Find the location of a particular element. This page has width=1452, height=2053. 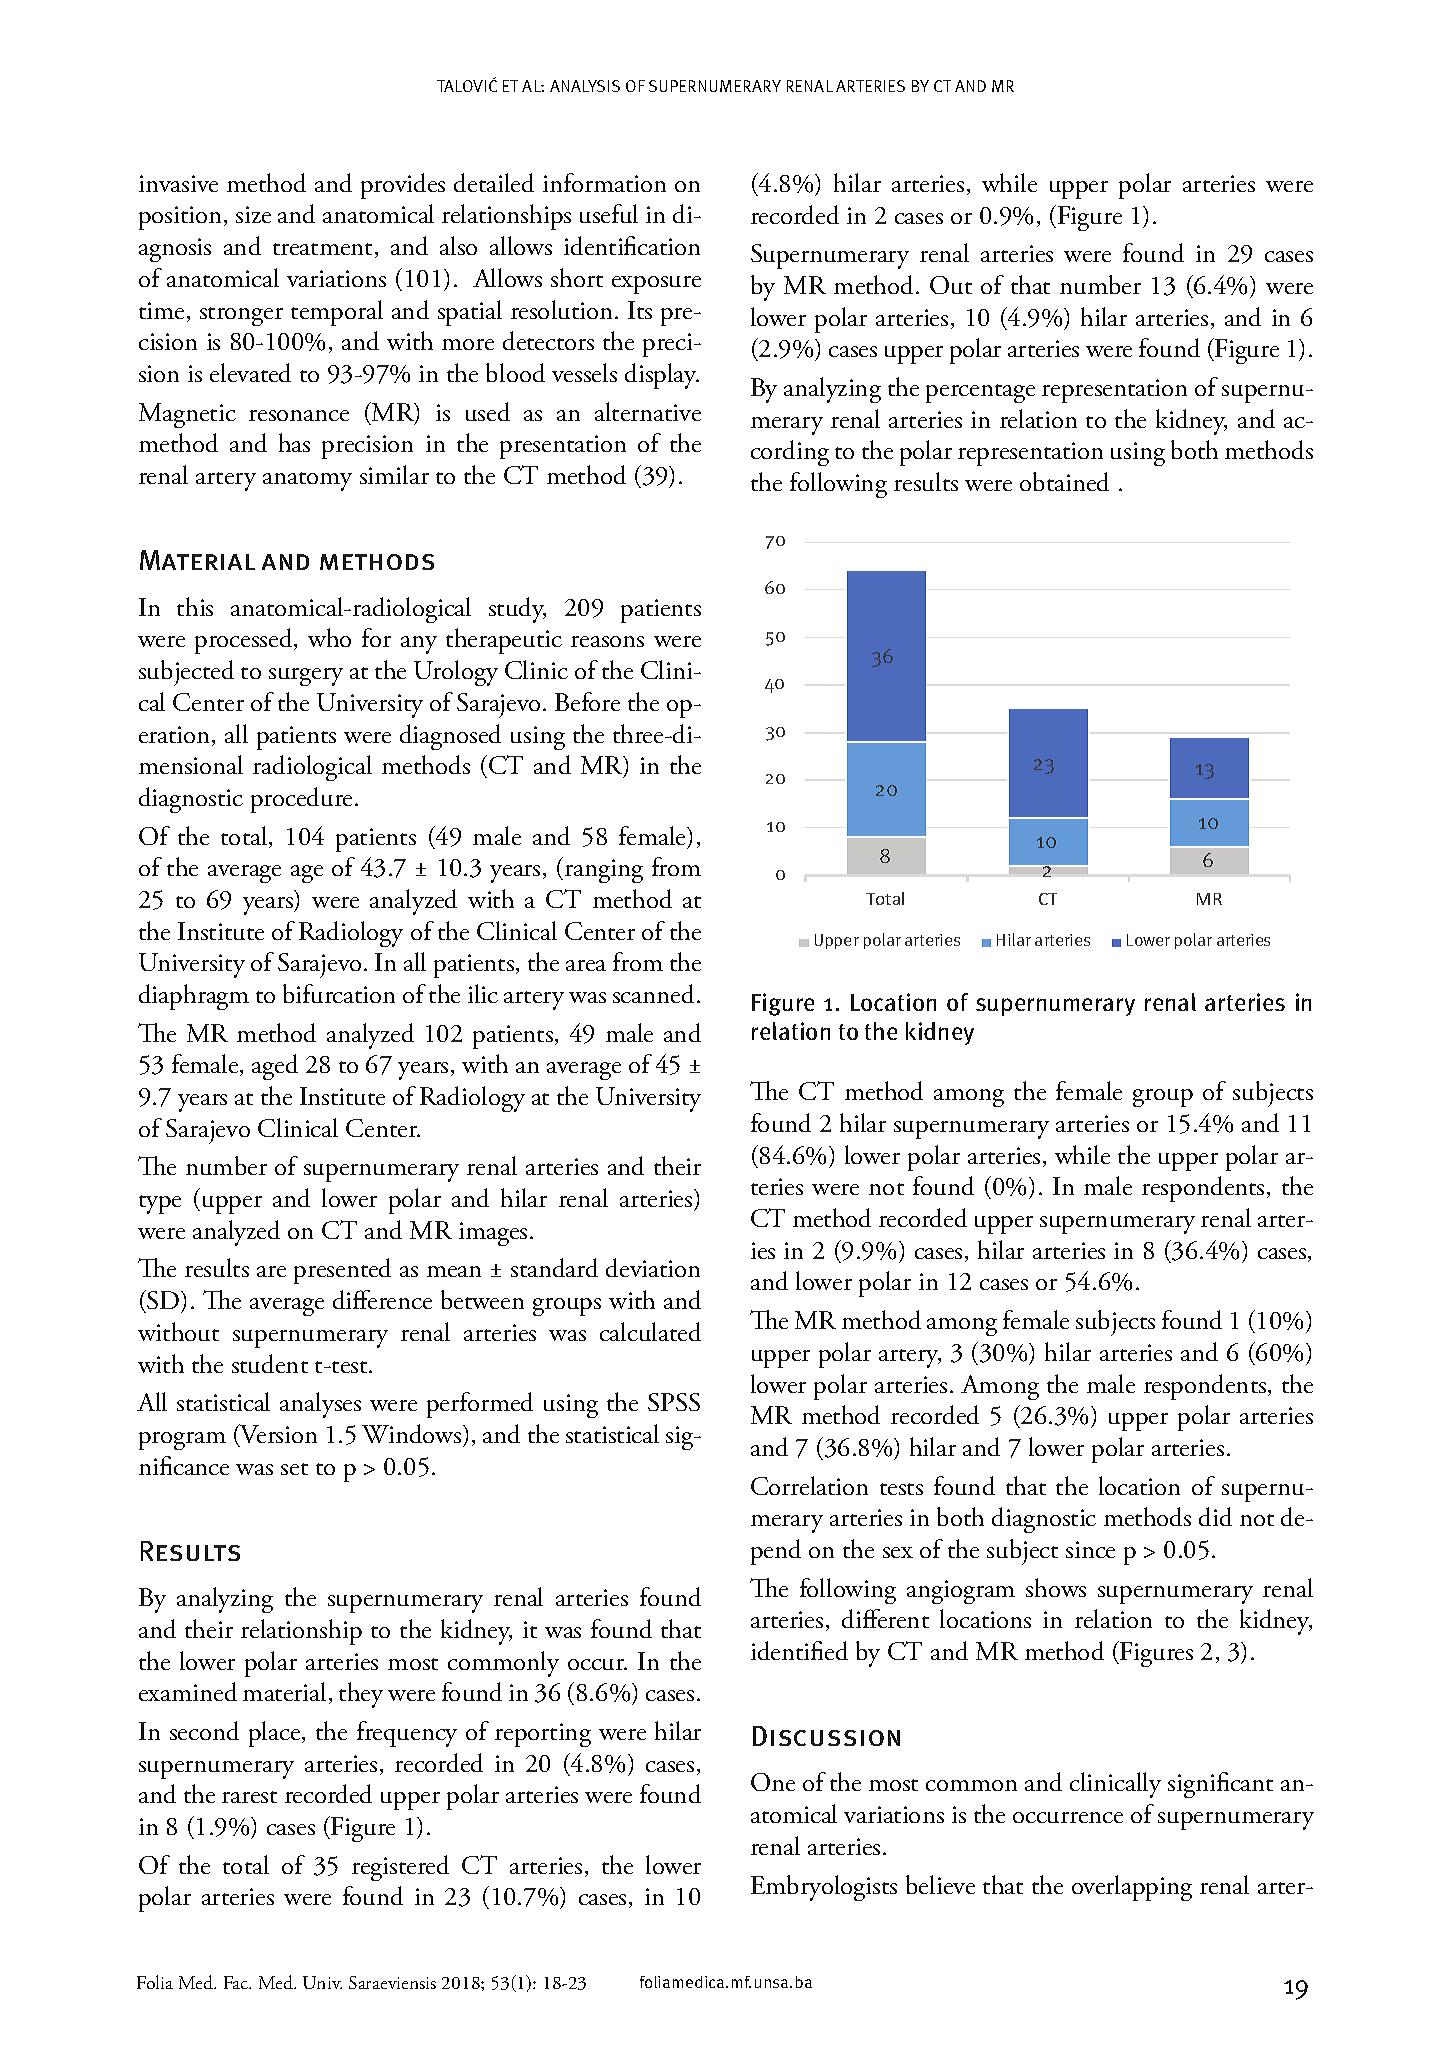

procedure is located at coordinates (301, 800).
